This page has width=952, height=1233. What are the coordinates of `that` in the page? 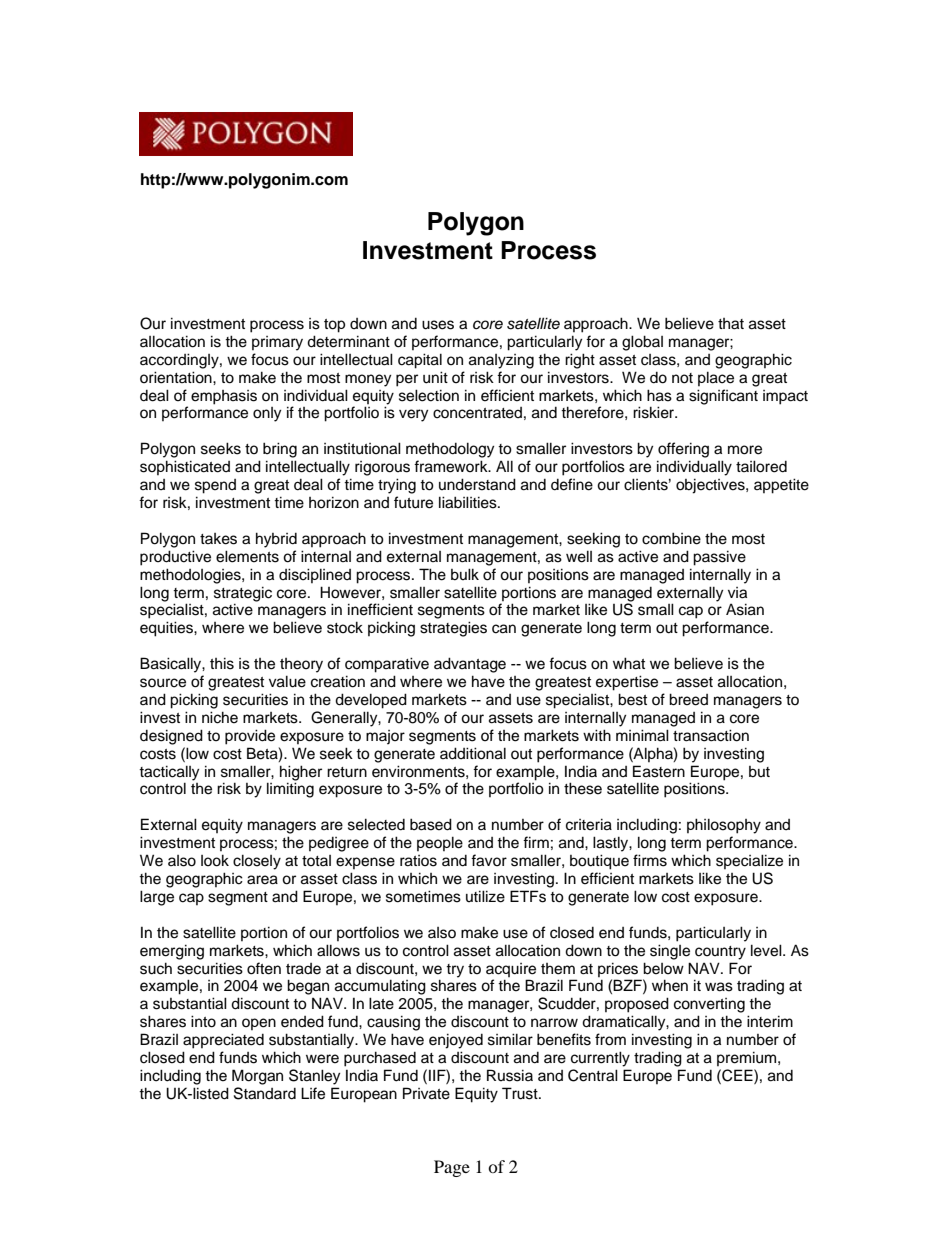 It's located at (731, 324).
